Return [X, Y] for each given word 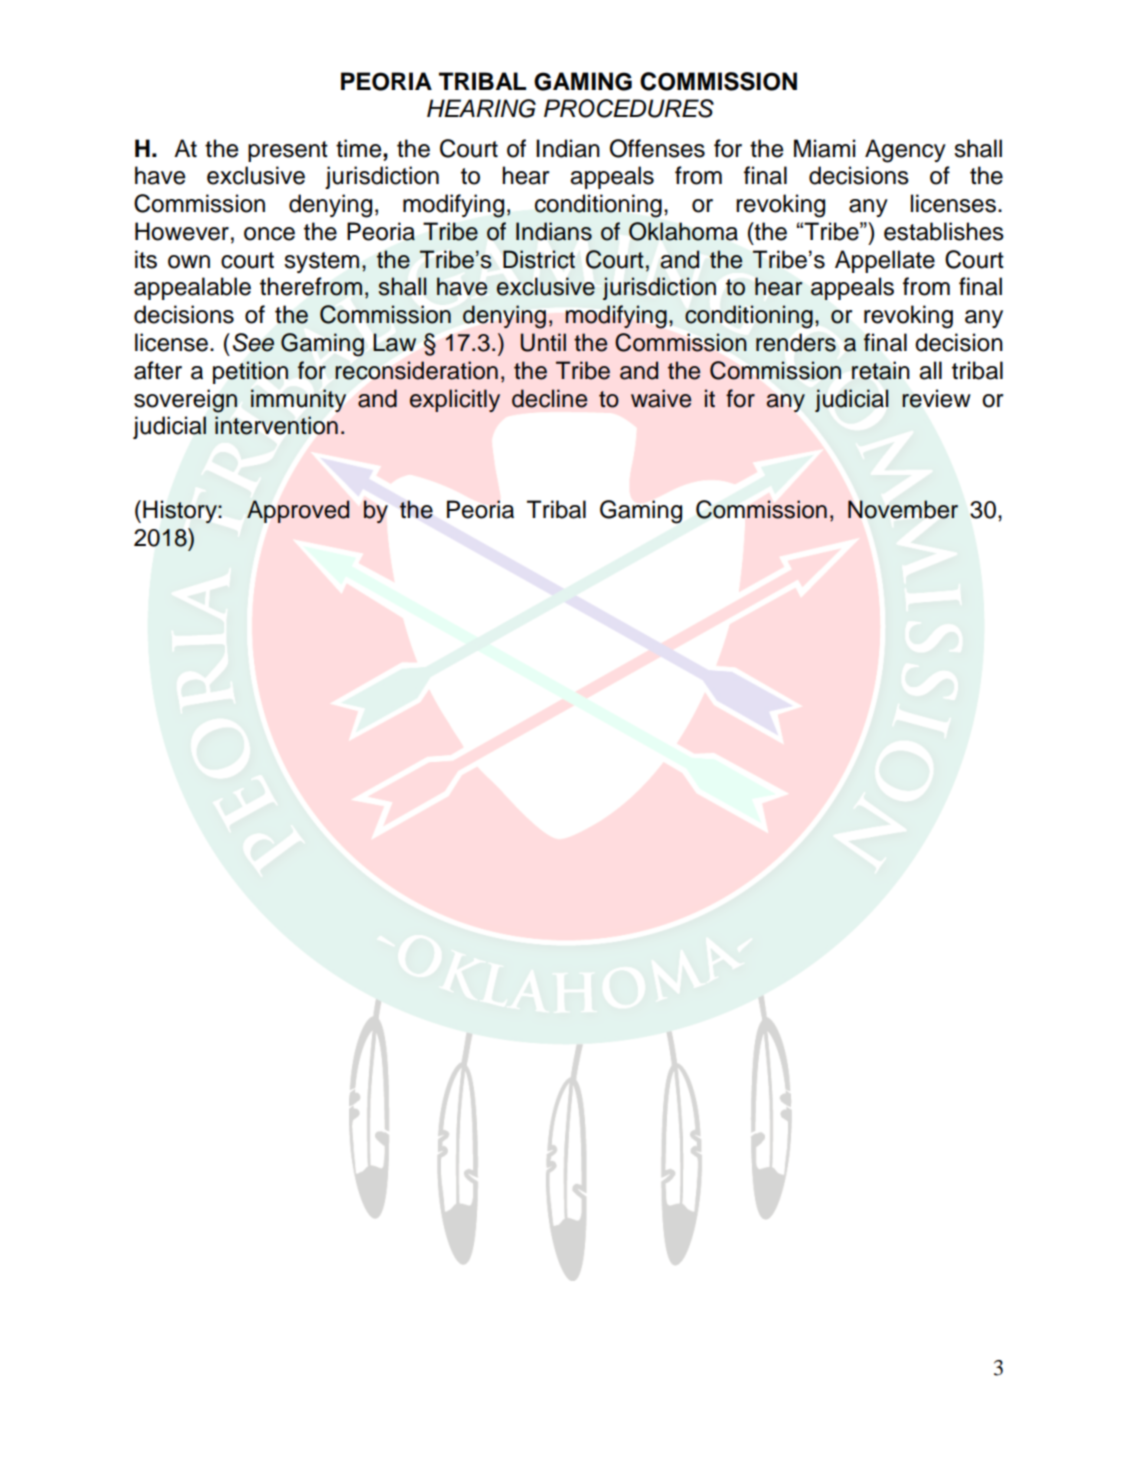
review [936, 398]
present [288, 151]
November [903, 509]
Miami [824, 148]
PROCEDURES [629, 108]
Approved [298, 511]
